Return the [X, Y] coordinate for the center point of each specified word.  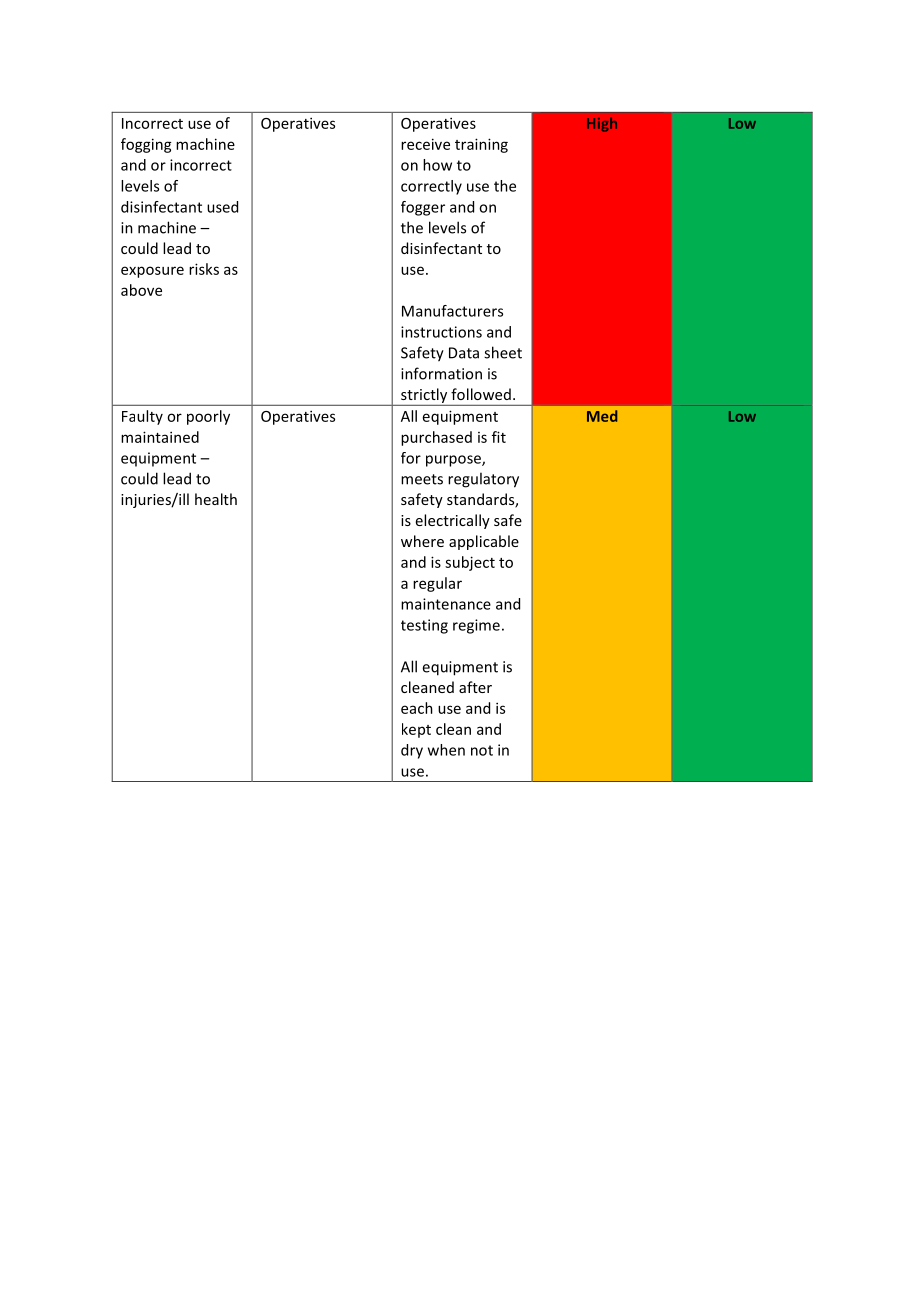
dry [412, 751]
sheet [503, 352]
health [216, 499]
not [482, 750]
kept [416, 730]
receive [425, 144]
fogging [146, 145]
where [422, 541]
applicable [484, 542]
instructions [441, 332]
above [141, 290]
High [602, 124]
